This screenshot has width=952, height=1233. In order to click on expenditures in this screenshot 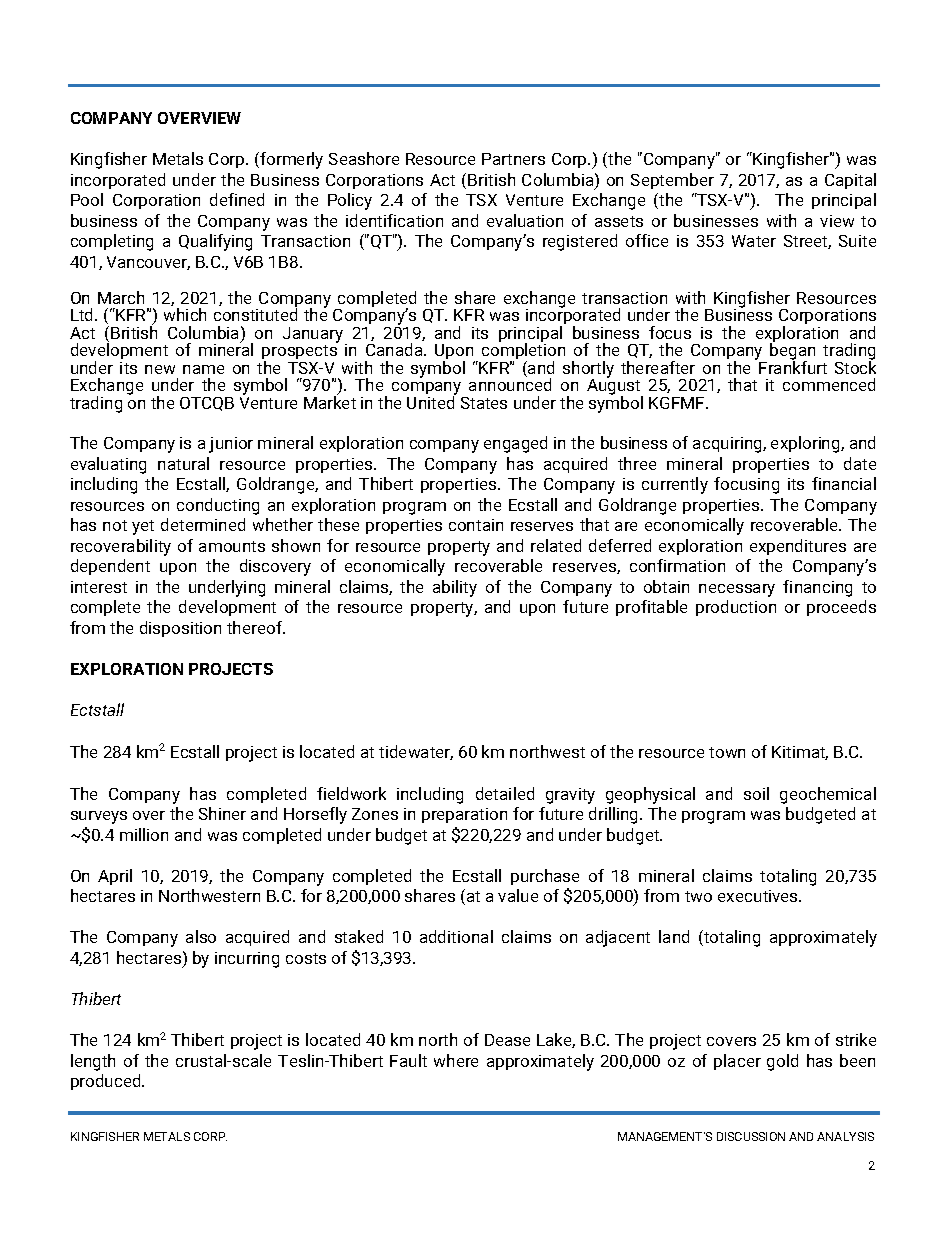, I will do `click(798, 547)`.
